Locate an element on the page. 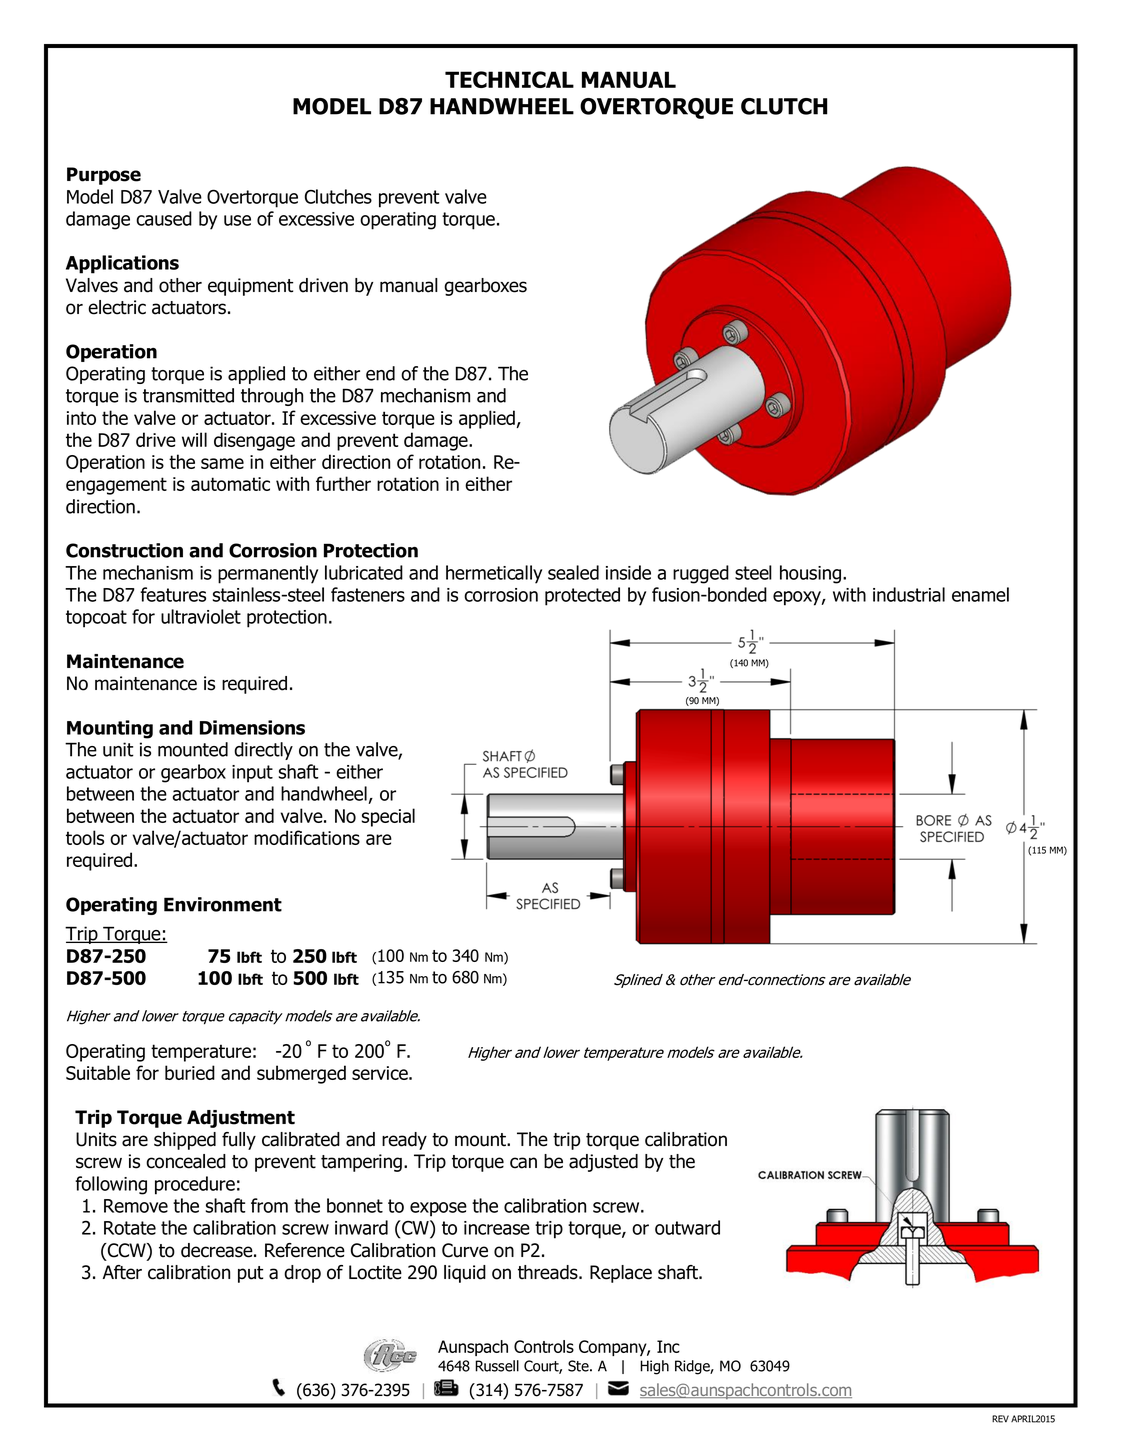 The height and width of the document is (1451, 1121). hermetically is located at coordinates (494, 574).
